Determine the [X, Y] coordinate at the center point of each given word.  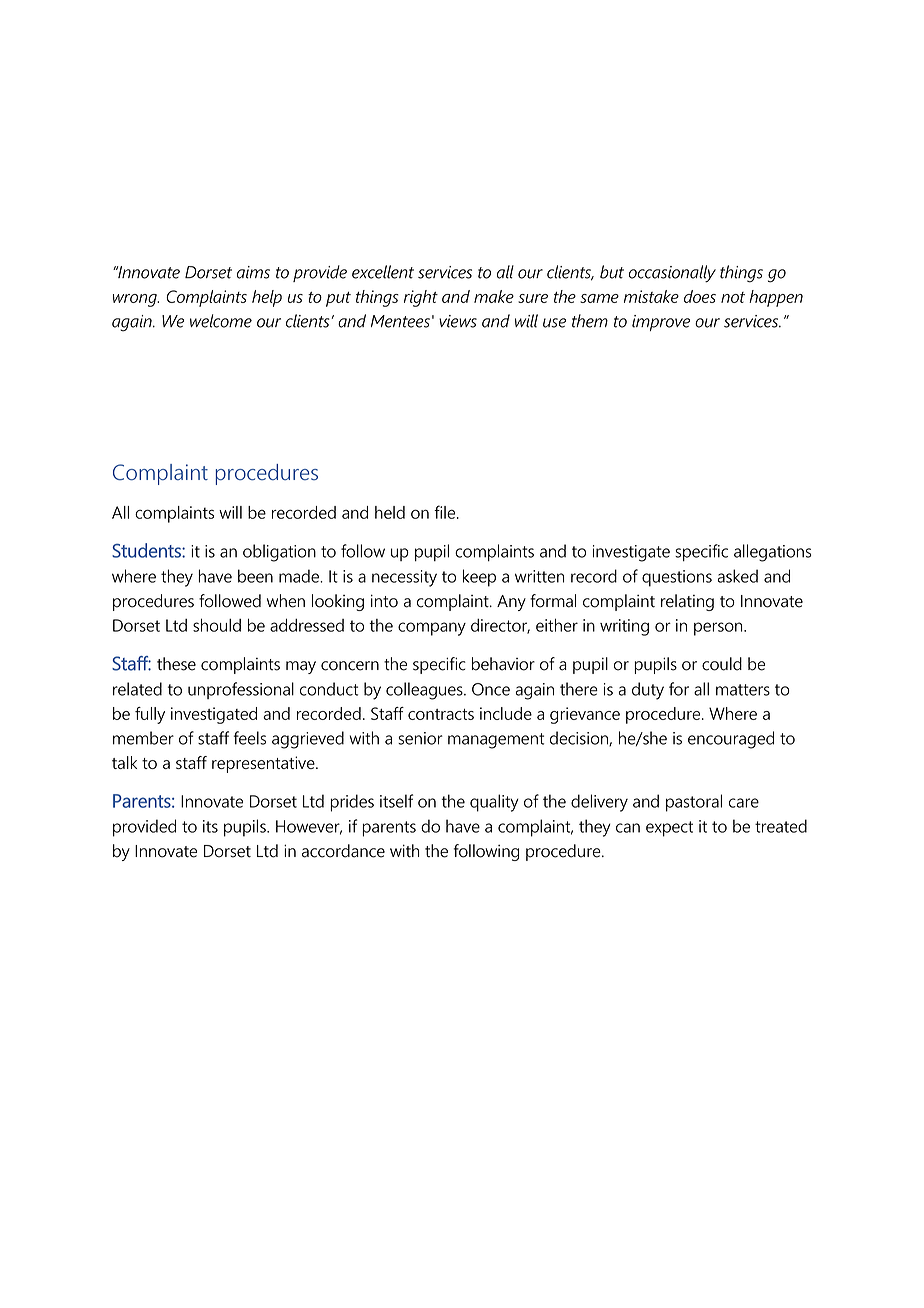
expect [669, 829]
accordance [343, 851]
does [700, 296]
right [421, 298]
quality [494, 803]
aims [253, 272]
